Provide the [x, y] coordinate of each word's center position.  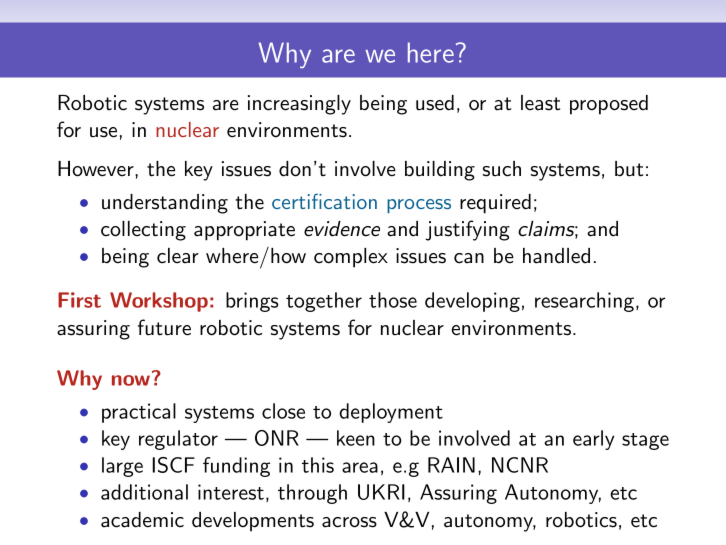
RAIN [451, 465]
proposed [609, 105]
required [495, 204]
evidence [342, 229]
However [97, 169]
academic [142, 520]
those [393, 300]
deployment [391, 413]
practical [139, 413]
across [349, 522]
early [594, 440]
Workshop [159, 302]
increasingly [299, 105]
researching [584, 302]
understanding [165, 204]
